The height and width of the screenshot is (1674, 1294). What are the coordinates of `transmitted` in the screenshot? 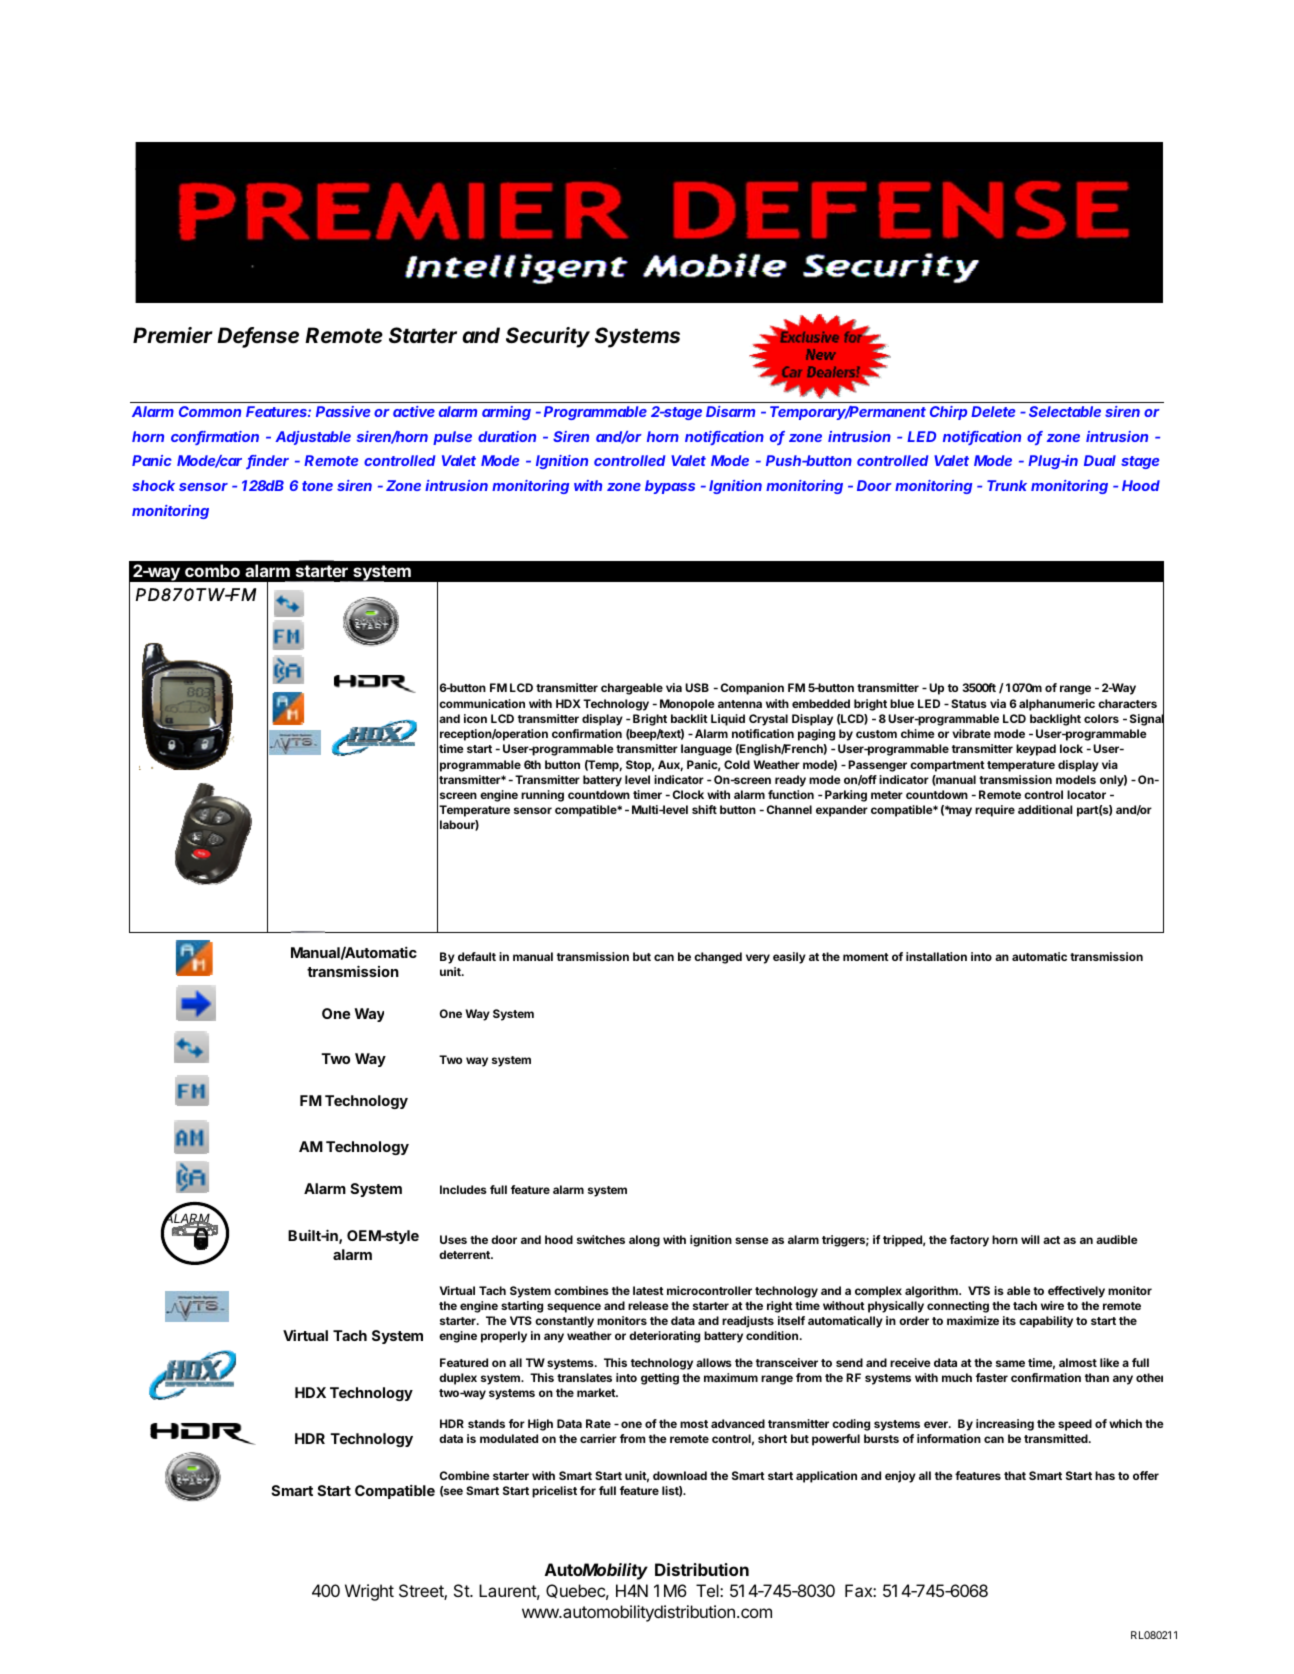 It's located at (1057, 1438).
